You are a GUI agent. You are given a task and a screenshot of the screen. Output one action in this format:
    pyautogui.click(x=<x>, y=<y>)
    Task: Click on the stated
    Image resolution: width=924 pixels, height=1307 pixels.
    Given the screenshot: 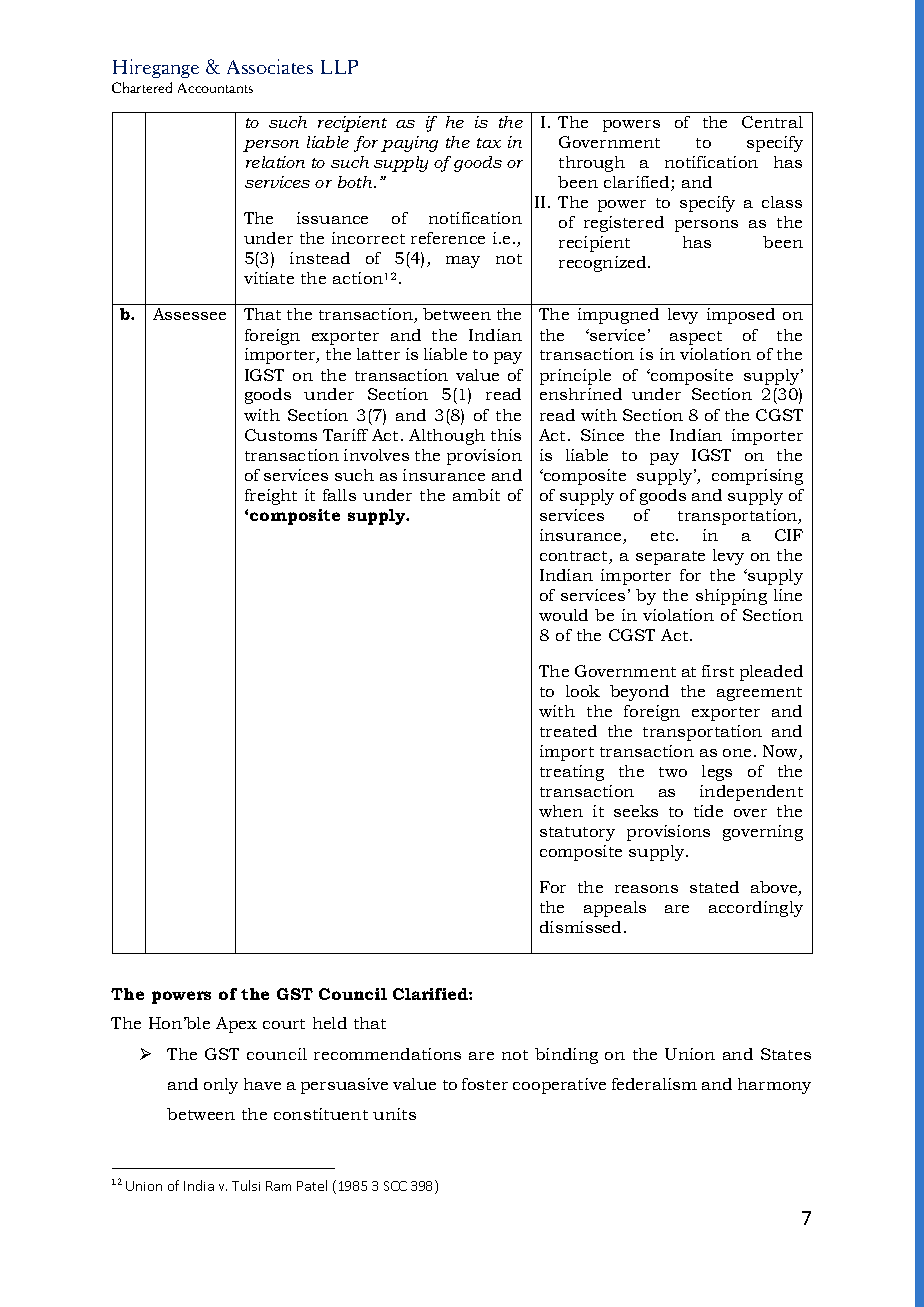 What is the action you would take?
    pyautogui.click(x=714, y=887)
